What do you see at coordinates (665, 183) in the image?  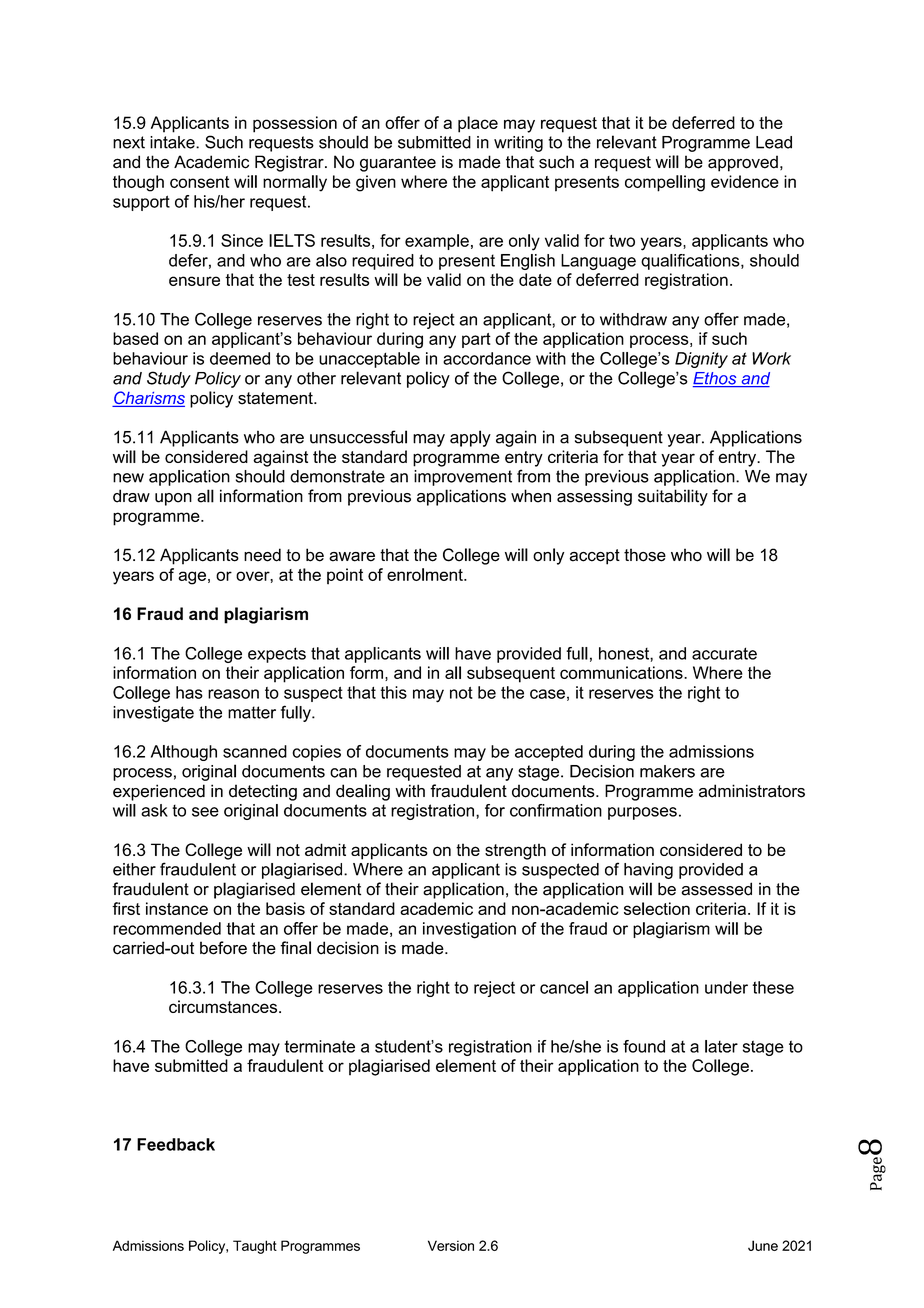 I see `compelling` at bounding box center [665, 183].
